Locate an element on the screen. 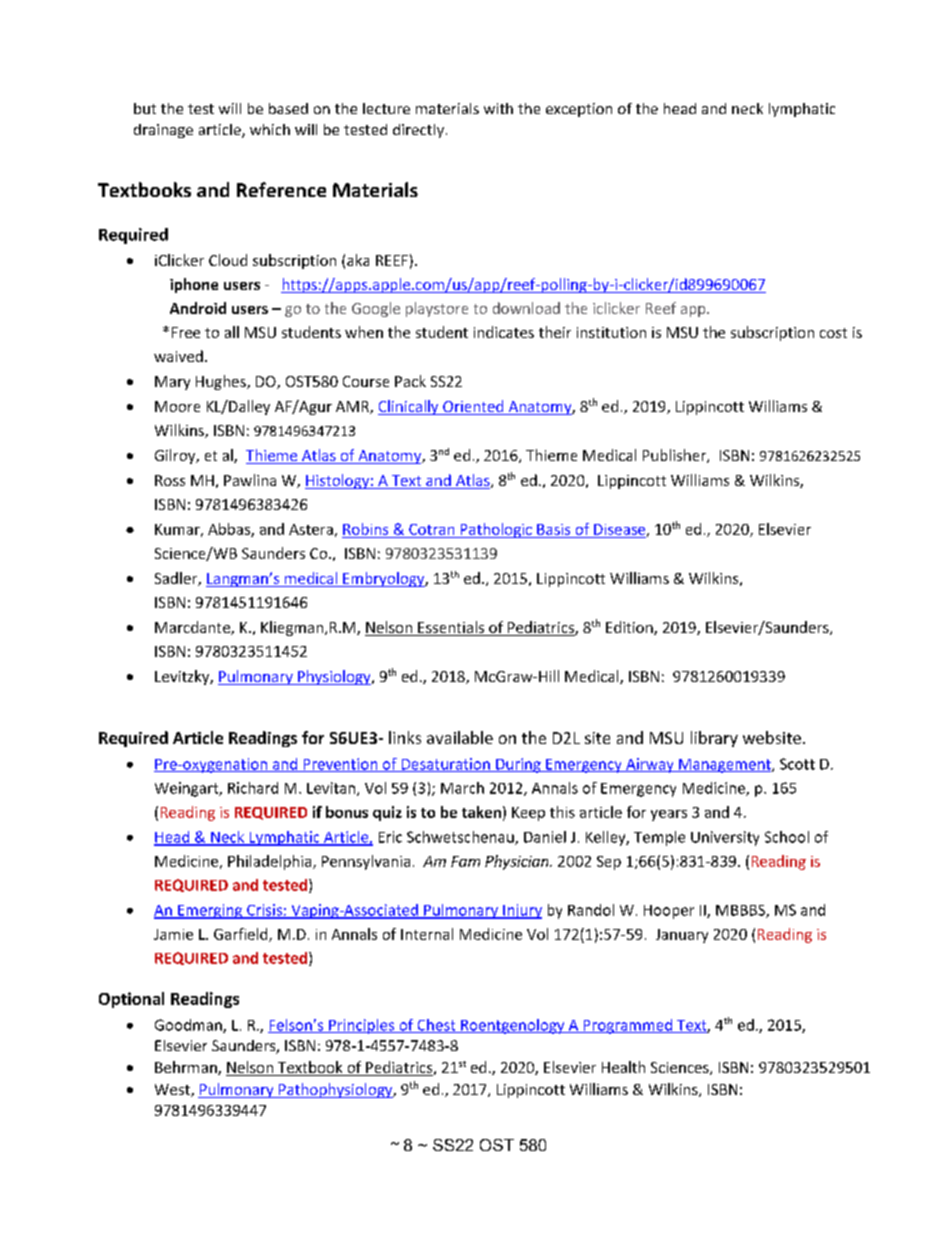 This screenshot has width=952, height=1233. Abbas is located at coordinates (230, 530).
